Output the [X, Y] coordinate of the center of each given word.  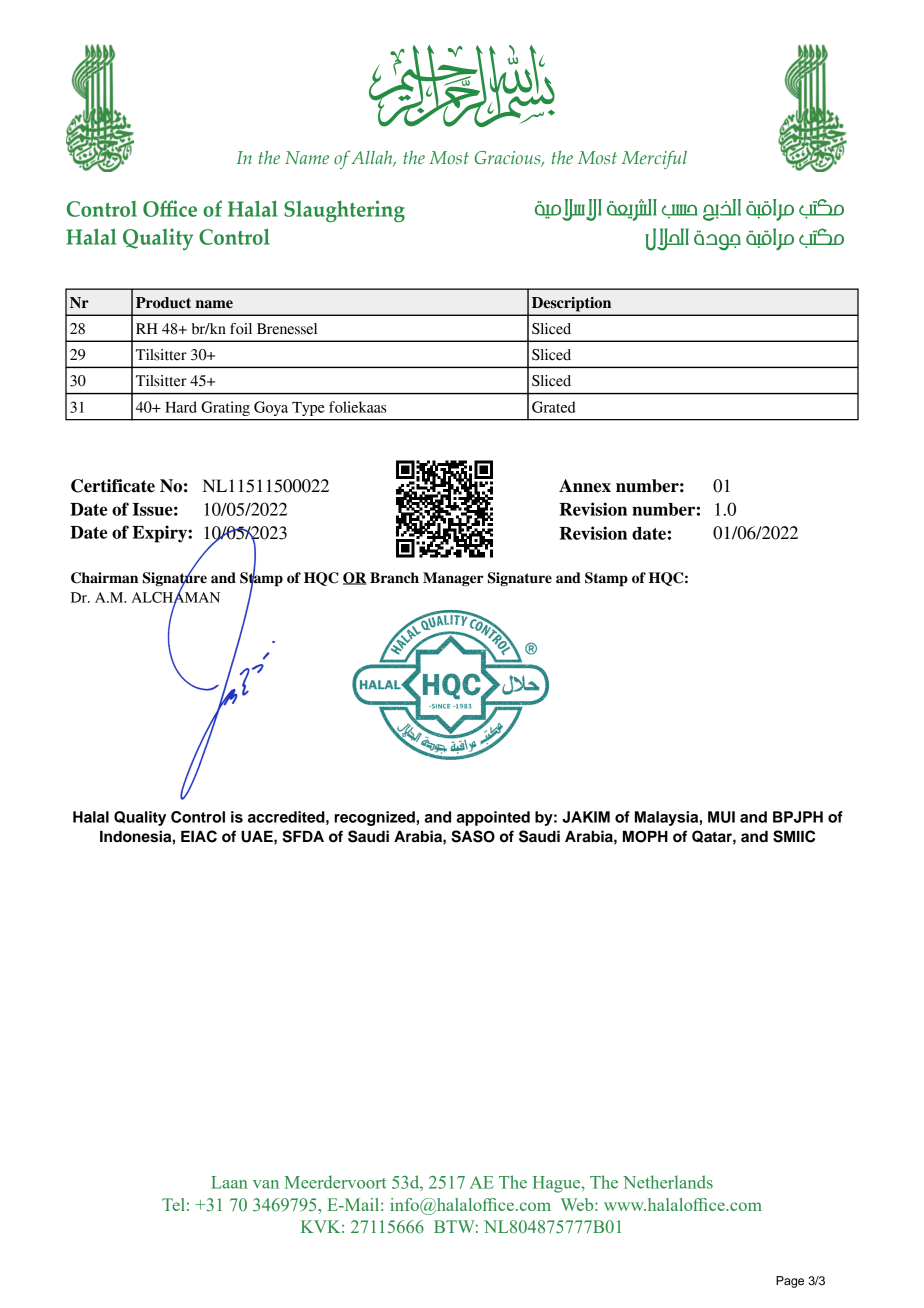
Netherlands [668, 1182]
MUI [721, 817]
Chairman [104, 578]
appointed [493, 818]
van [266, 1184]
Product [163, 303]
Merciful [654, 159]
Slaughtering [344, 211]
